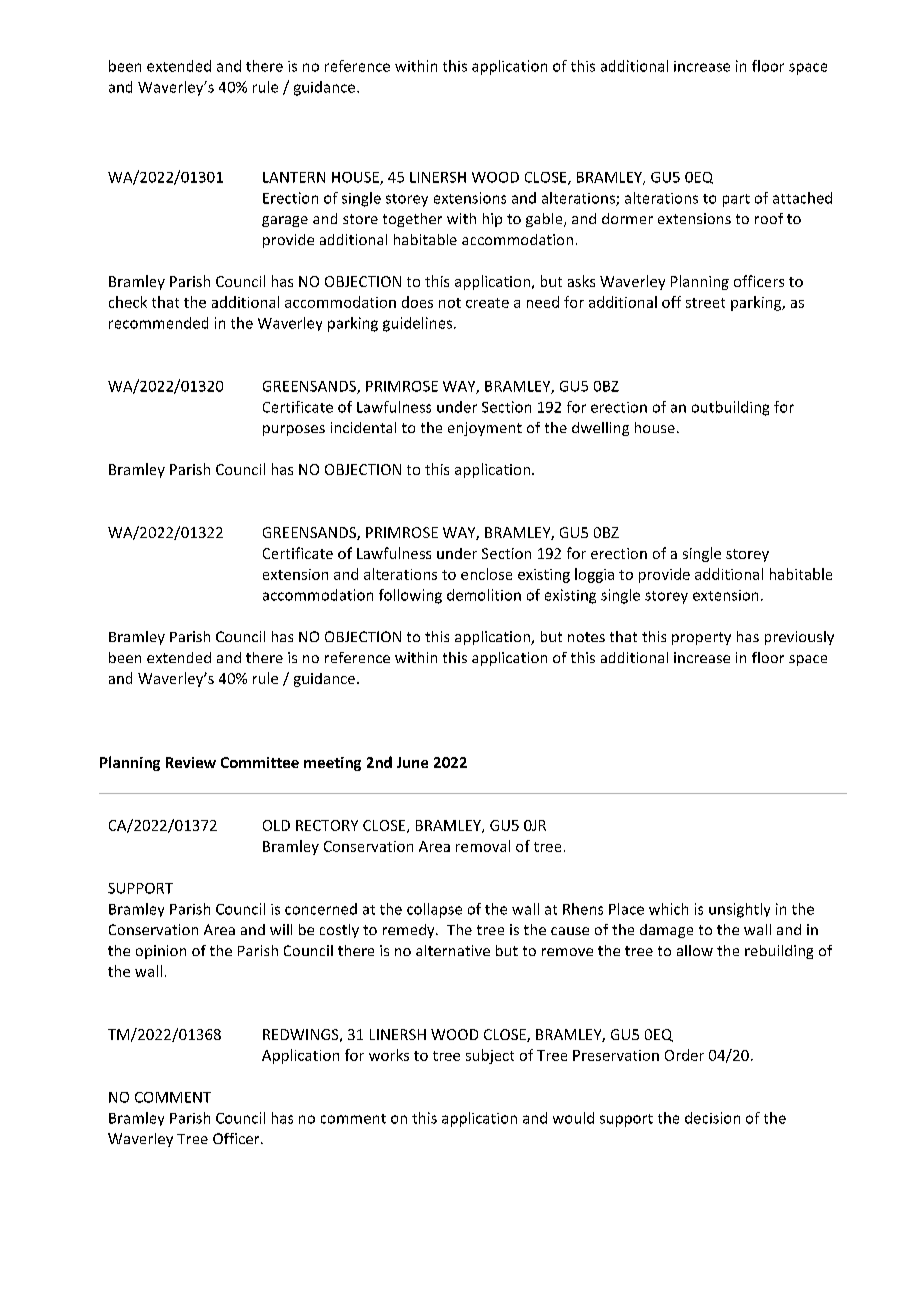 Image resolution: width=924 pixels, height=1308 pixels. I want to click on outbuilding, so click(730, 408).
